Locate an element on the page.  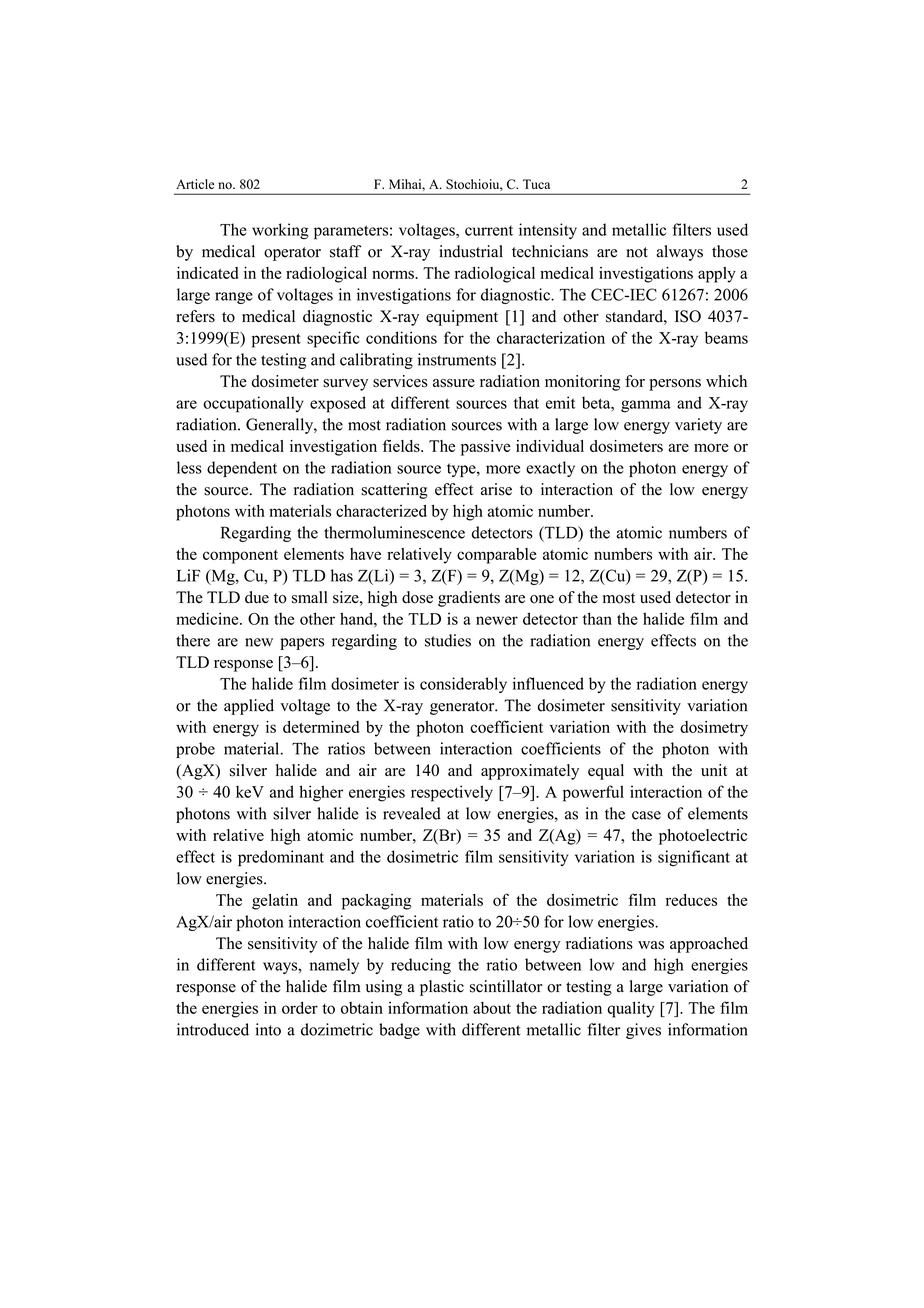
predominant is located at coordinates (281, 858).
